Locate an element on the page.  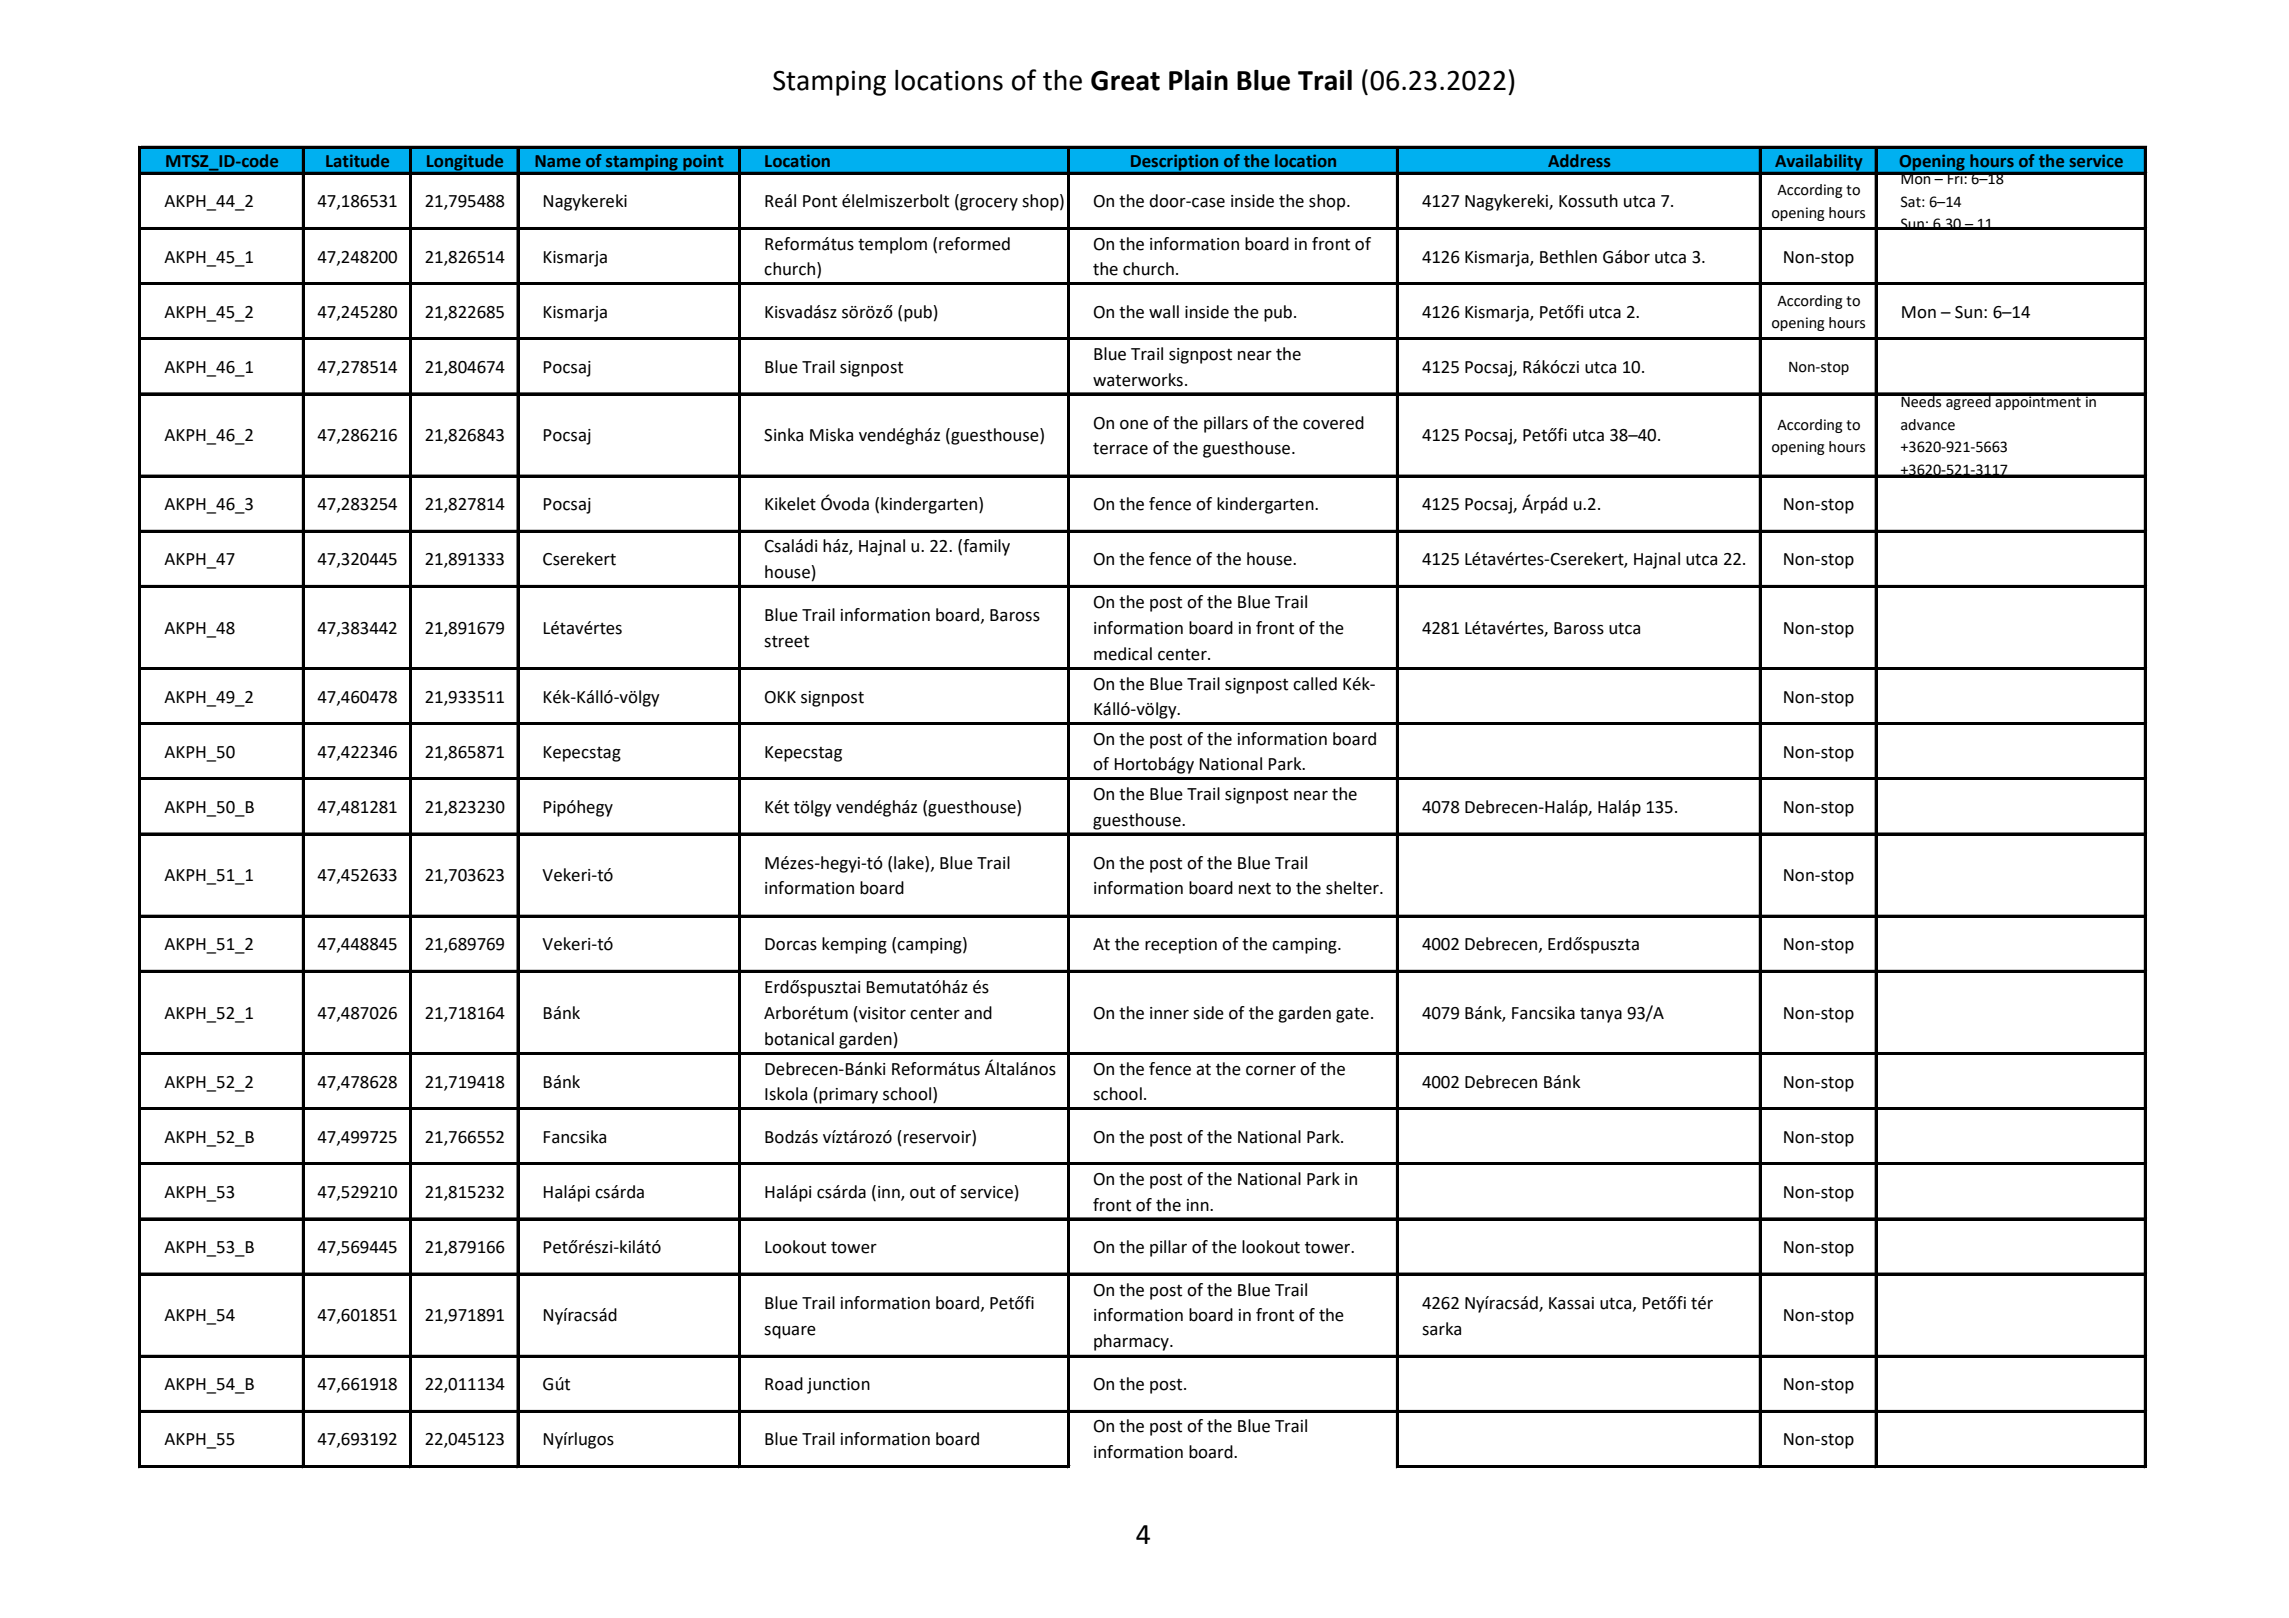
Name is located at coordinates (558, 161).
